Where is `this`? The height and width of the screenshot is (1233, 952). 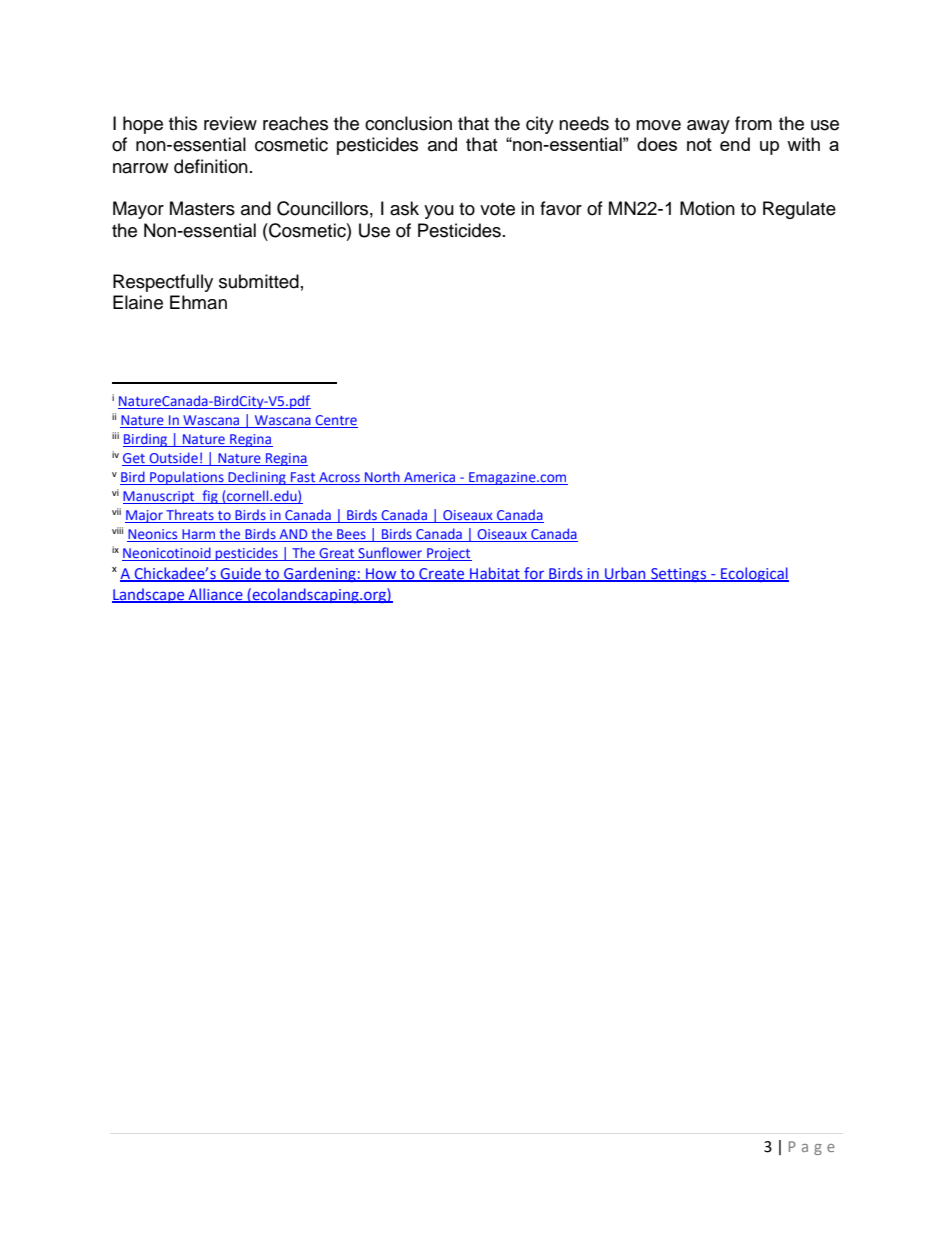 this is located at coordinates (183, 123).
